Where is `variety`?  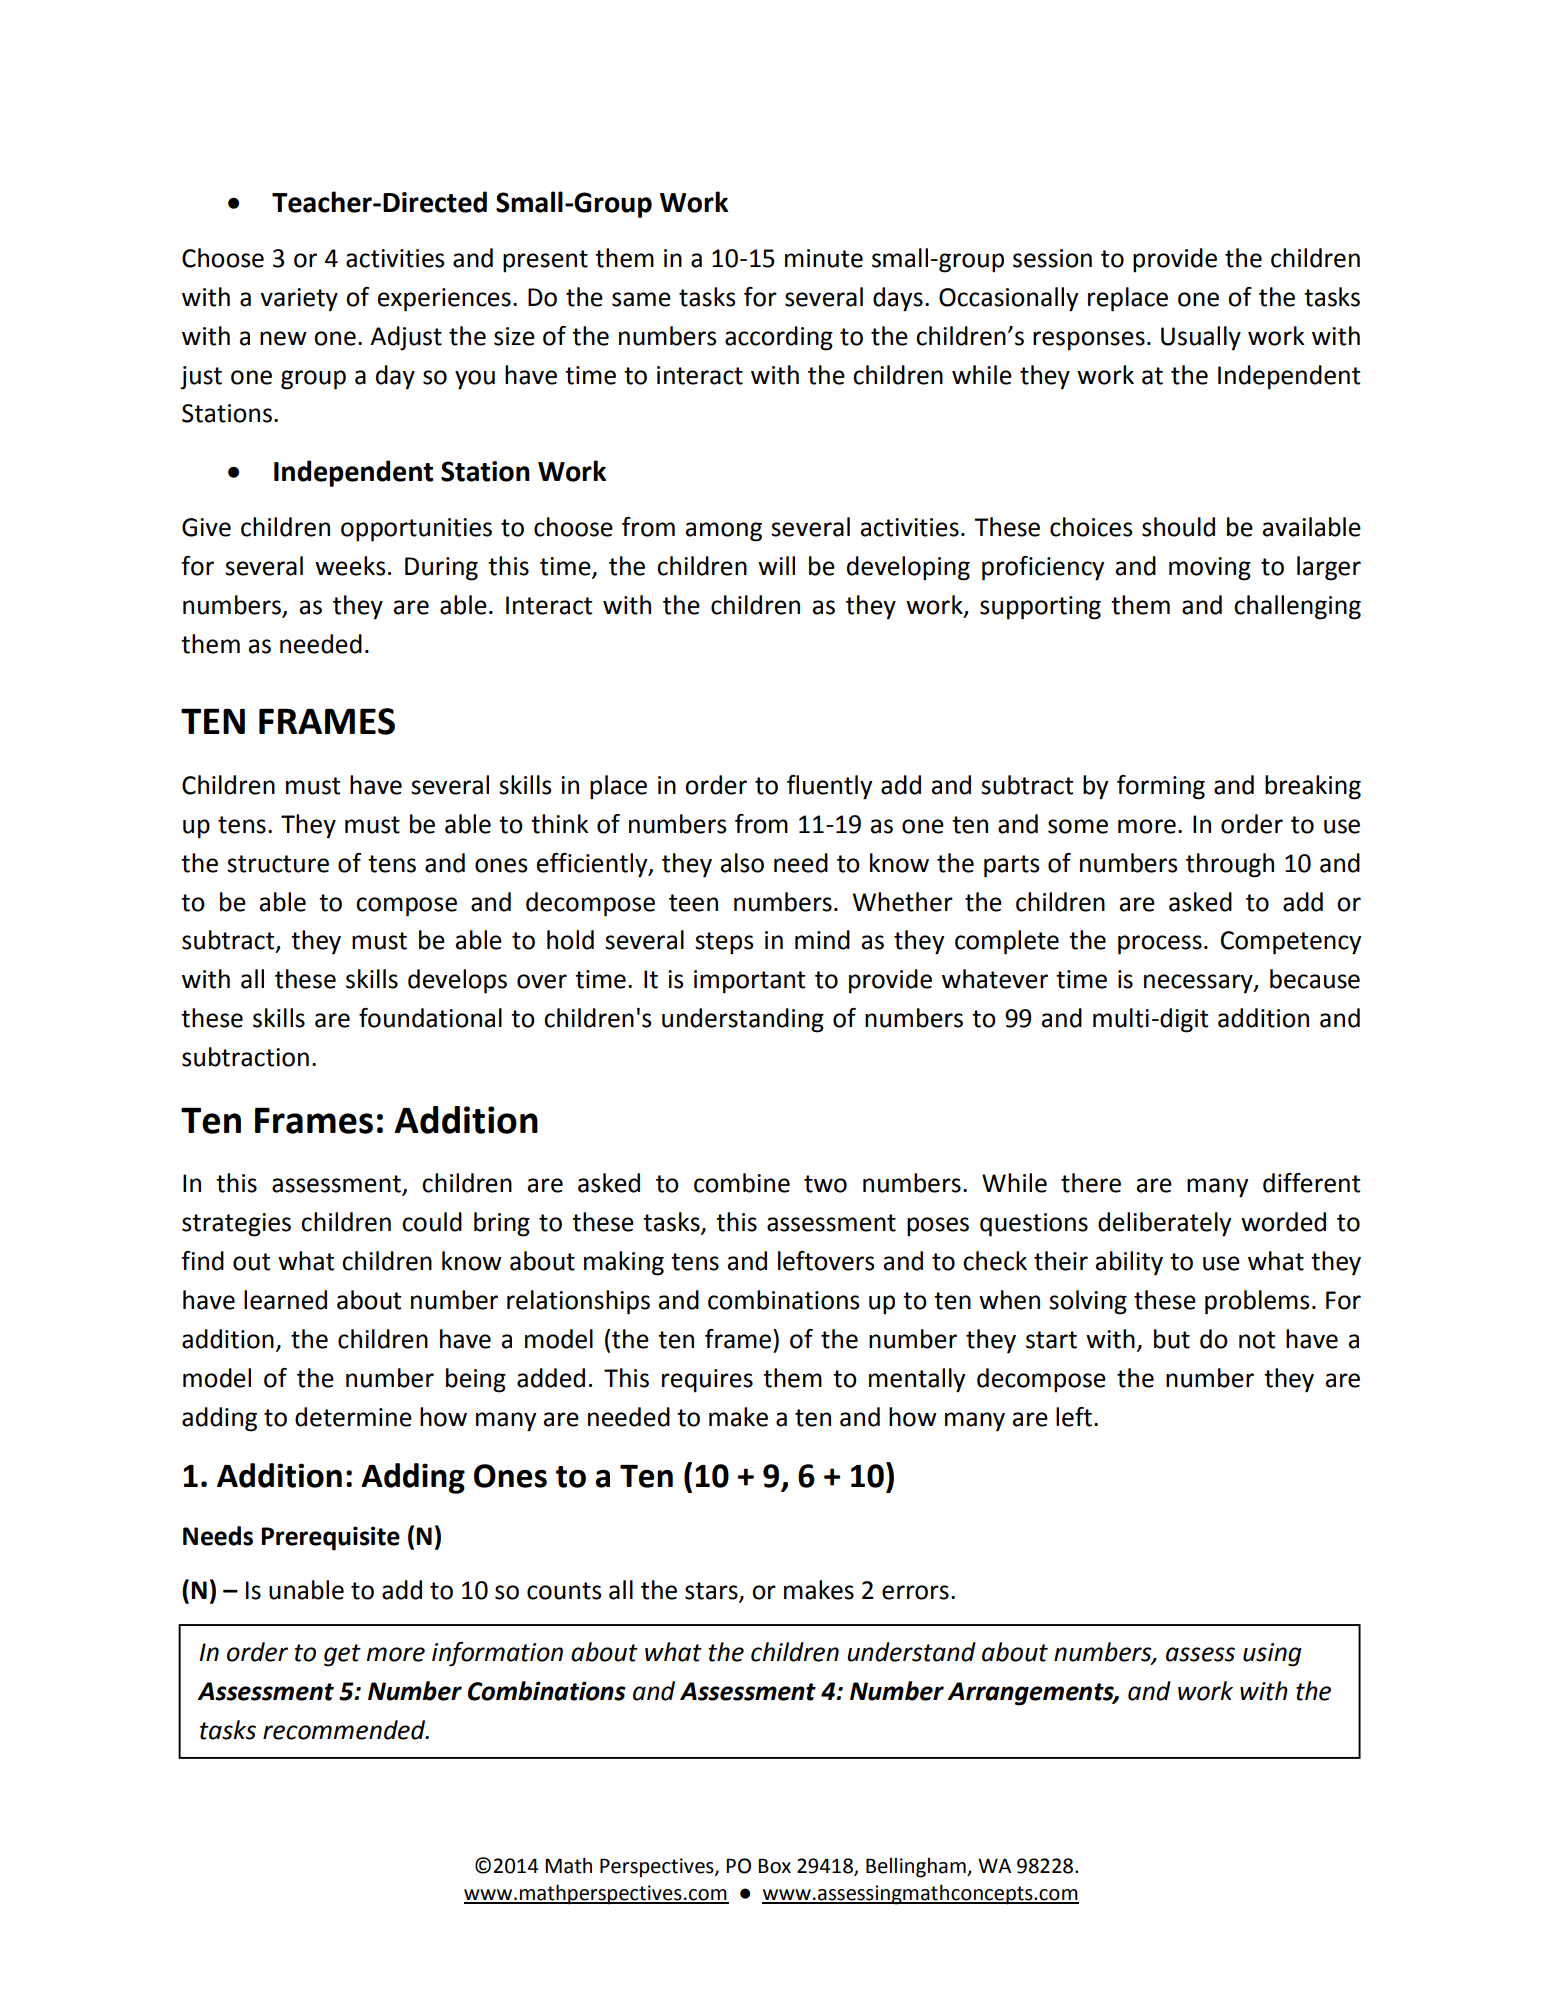
variety is located at coordinates (299, 300).
